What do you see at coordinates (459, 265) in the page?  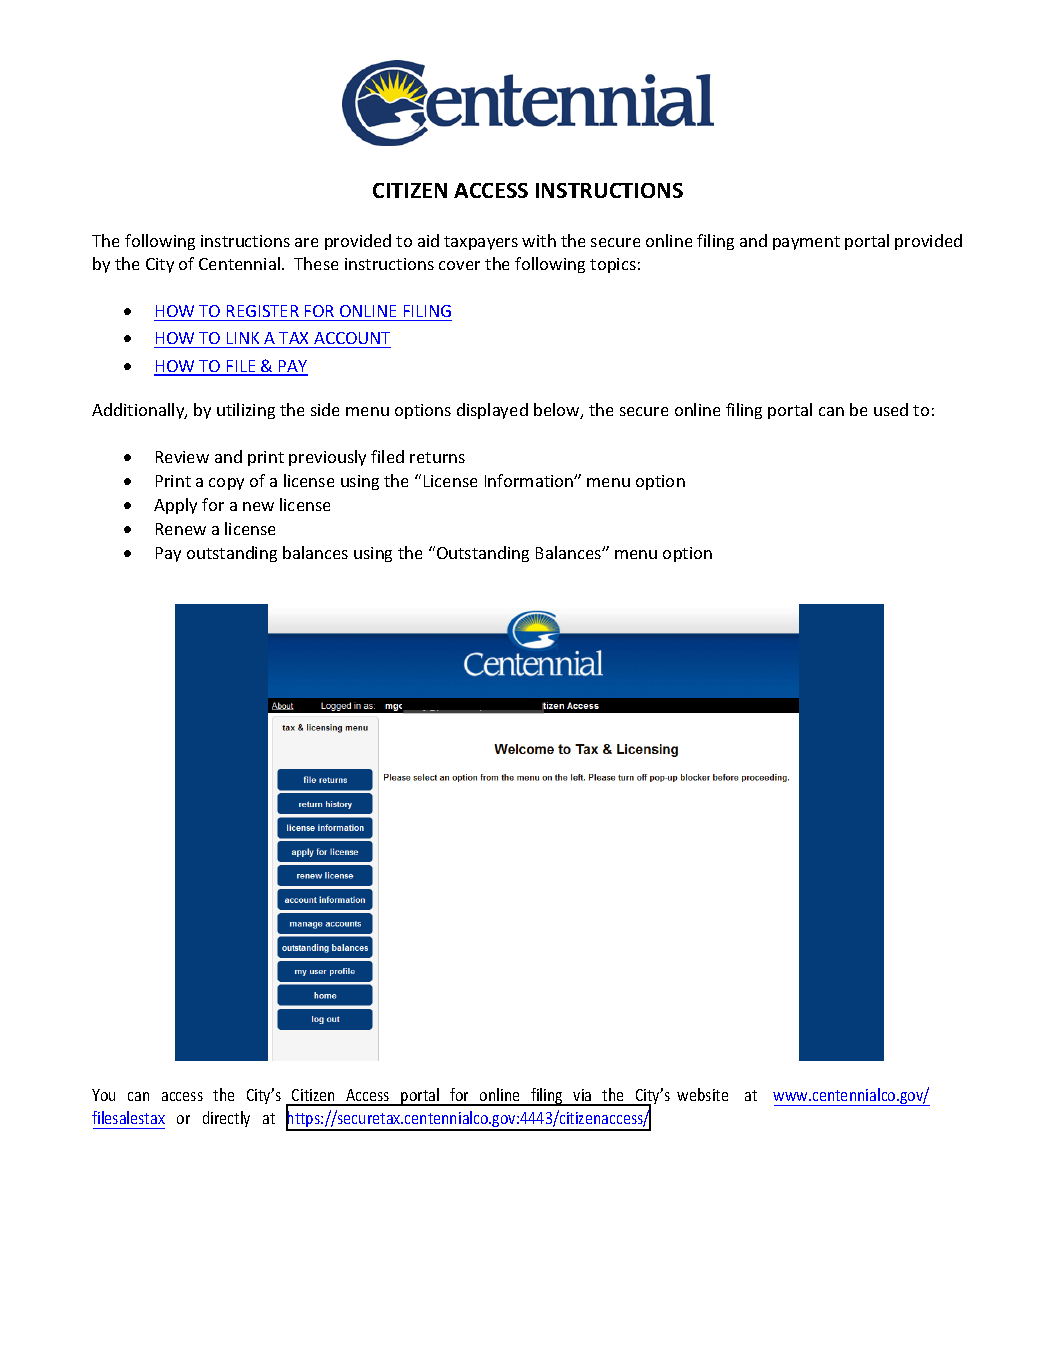 I see `cover` at bounding box center [459, 265].
